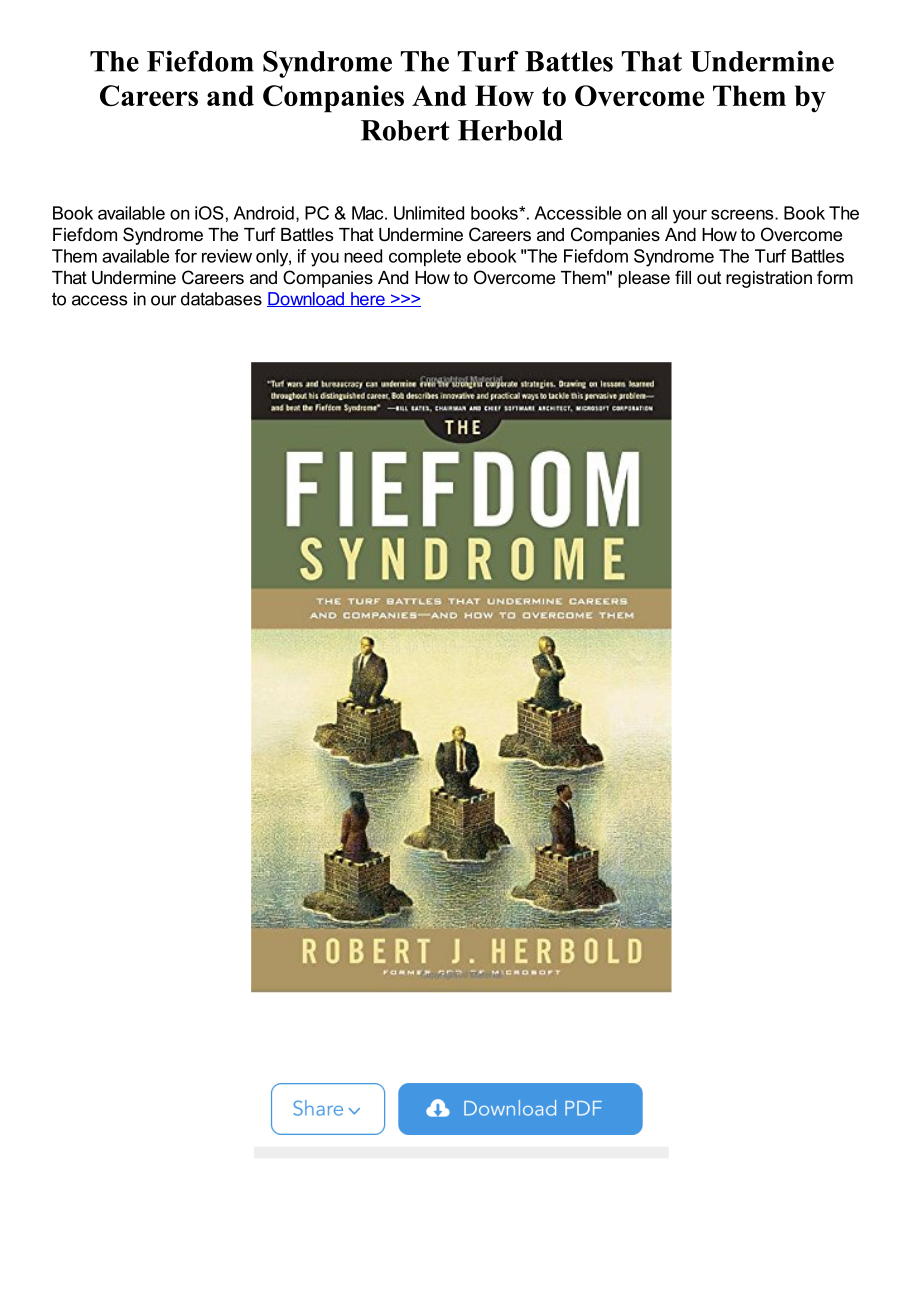  I want to click on screens, so click(743, 214).
